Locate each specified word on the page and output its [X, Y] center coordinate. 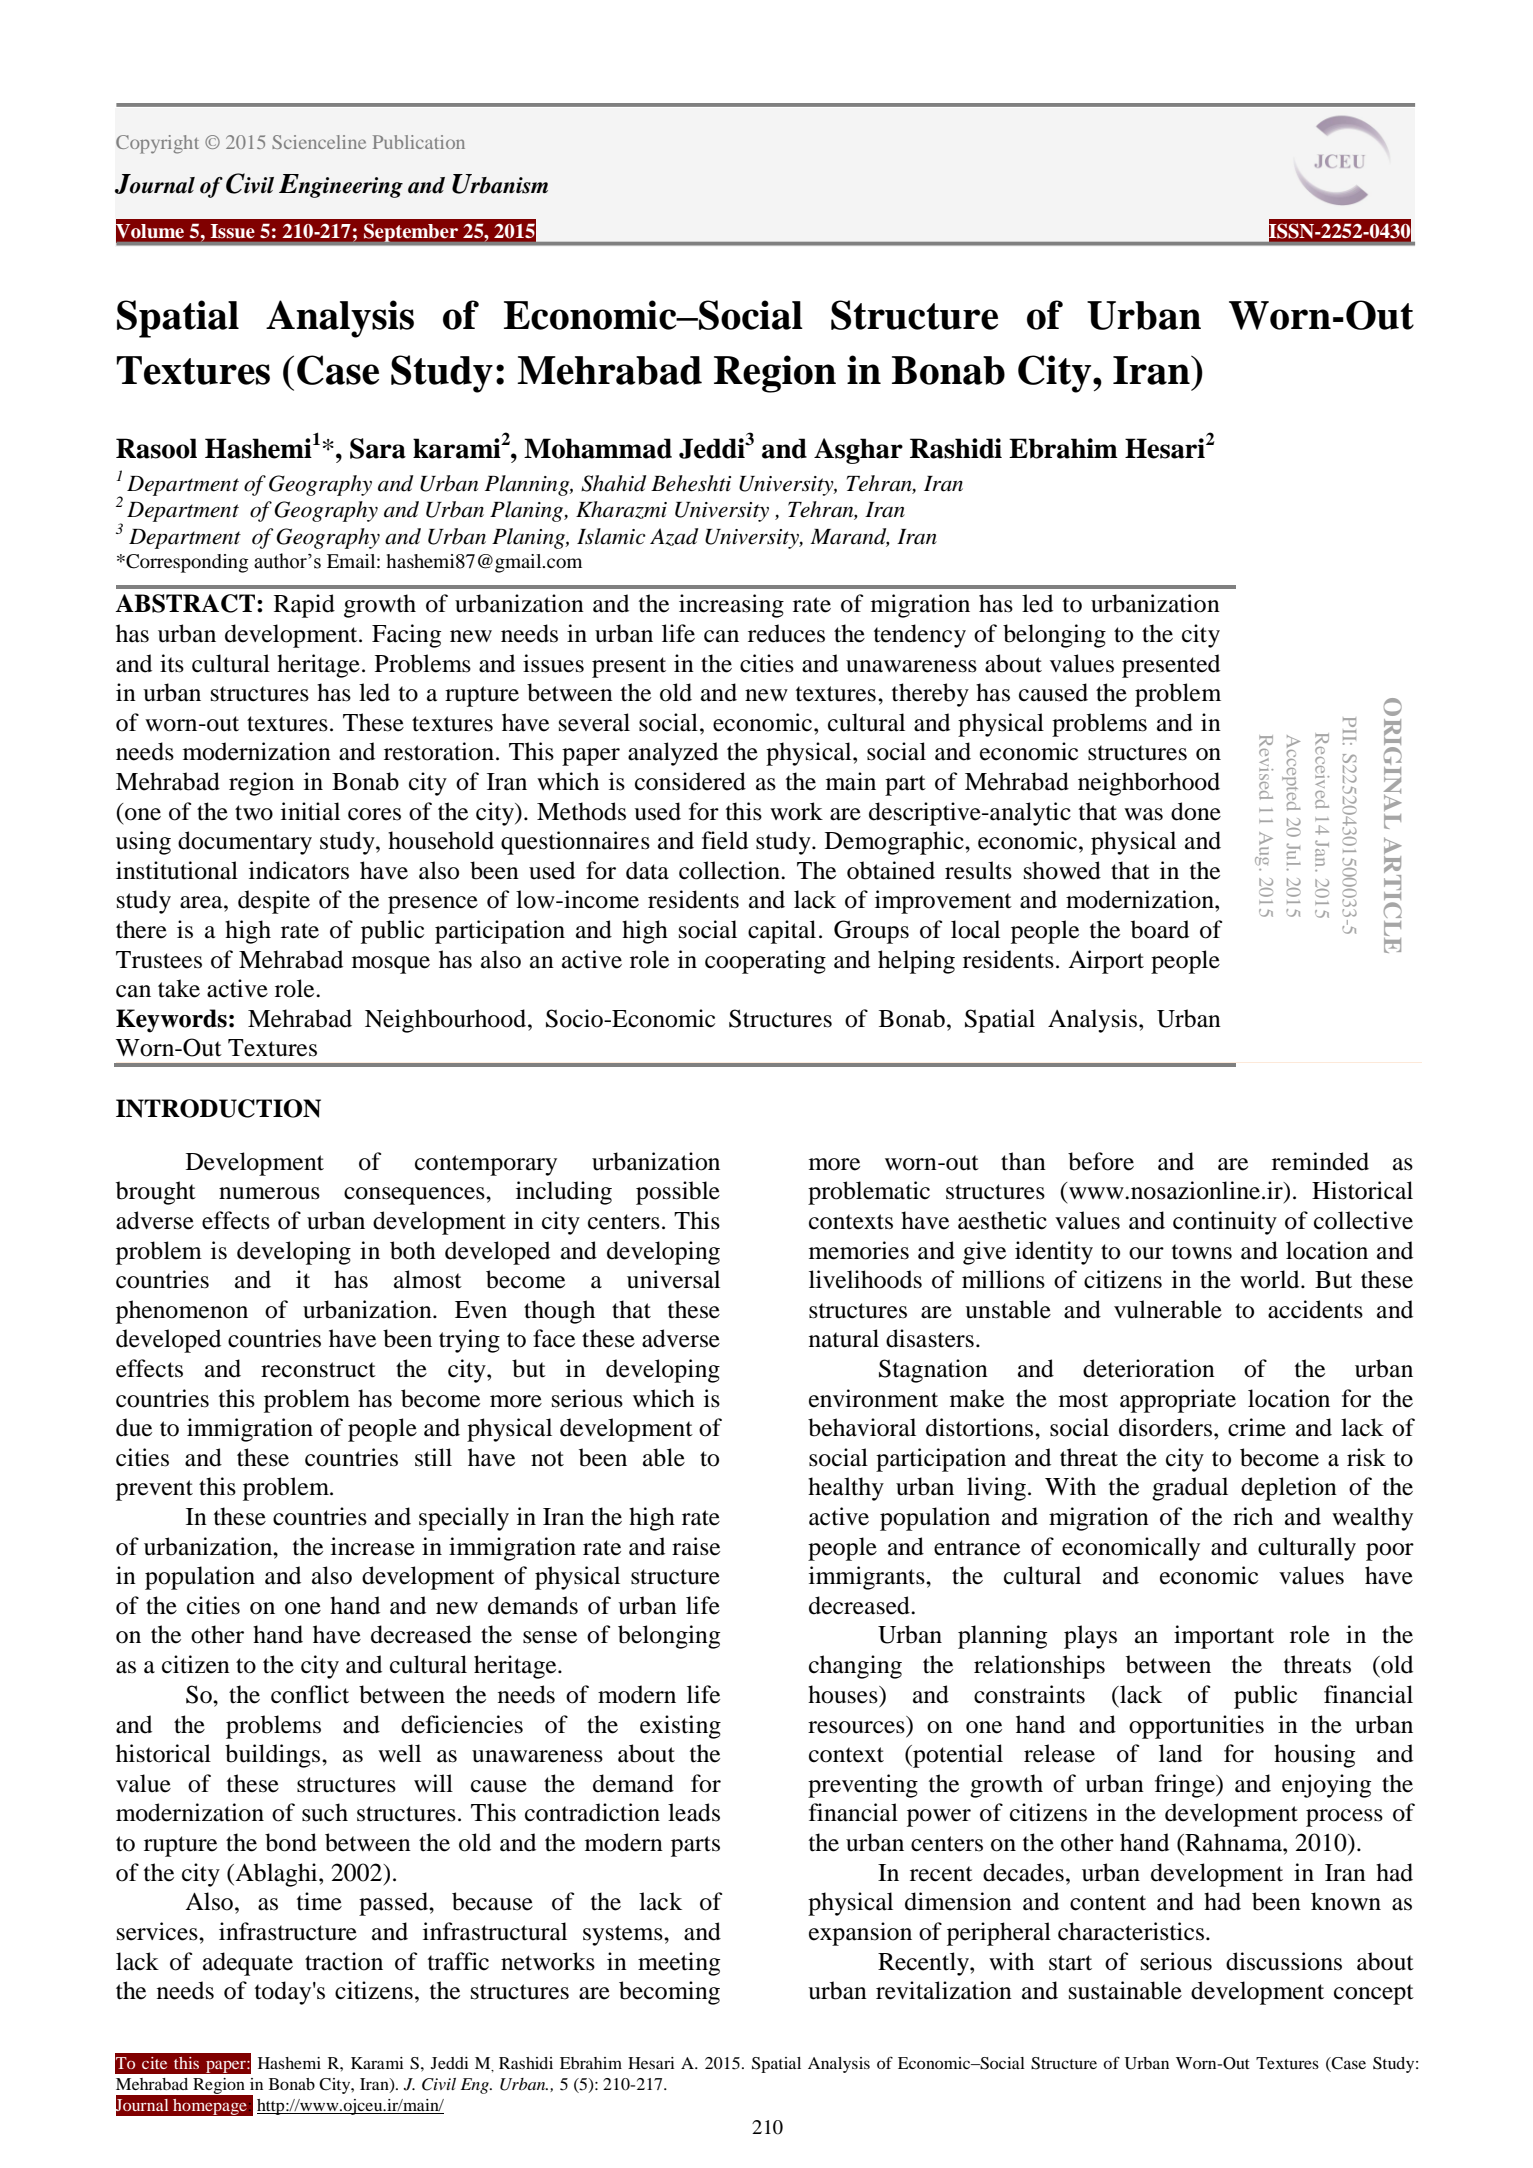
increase [373, 1546]
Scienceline [319, 142]
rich [1253, 1516]
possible [678, 1193]
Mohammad [598, 448]
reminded [1320, 1161]
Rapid [304, 606]
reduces [786, 633]
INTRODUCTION [218, 1108]
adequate [248, 1964]
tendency [920, 636]
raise [696, 1546]
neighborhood [1149, 784]
